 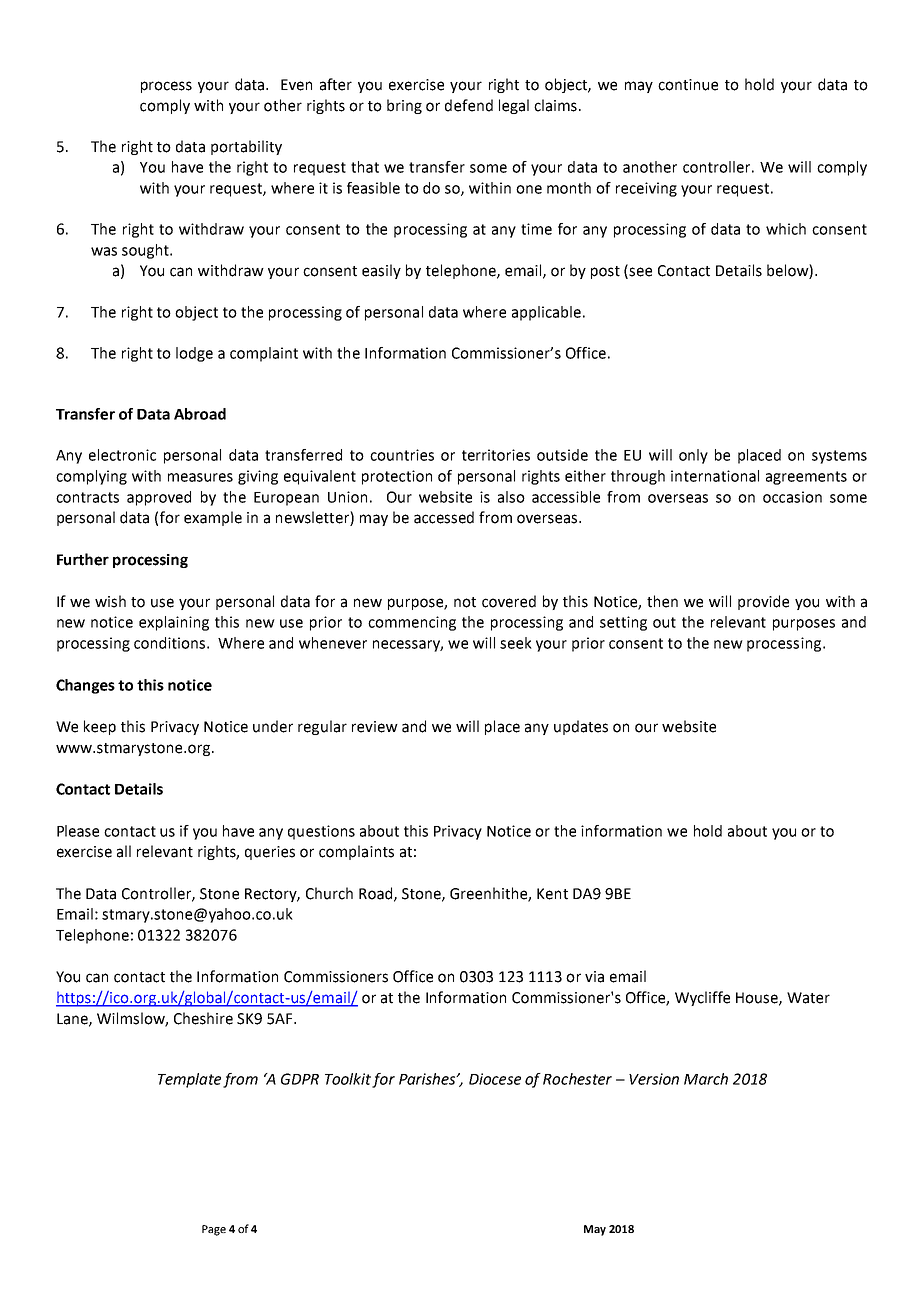 What do you see at coordinates (246, 147) in the page?
I see `portability` at bounding box center [246, 147].
